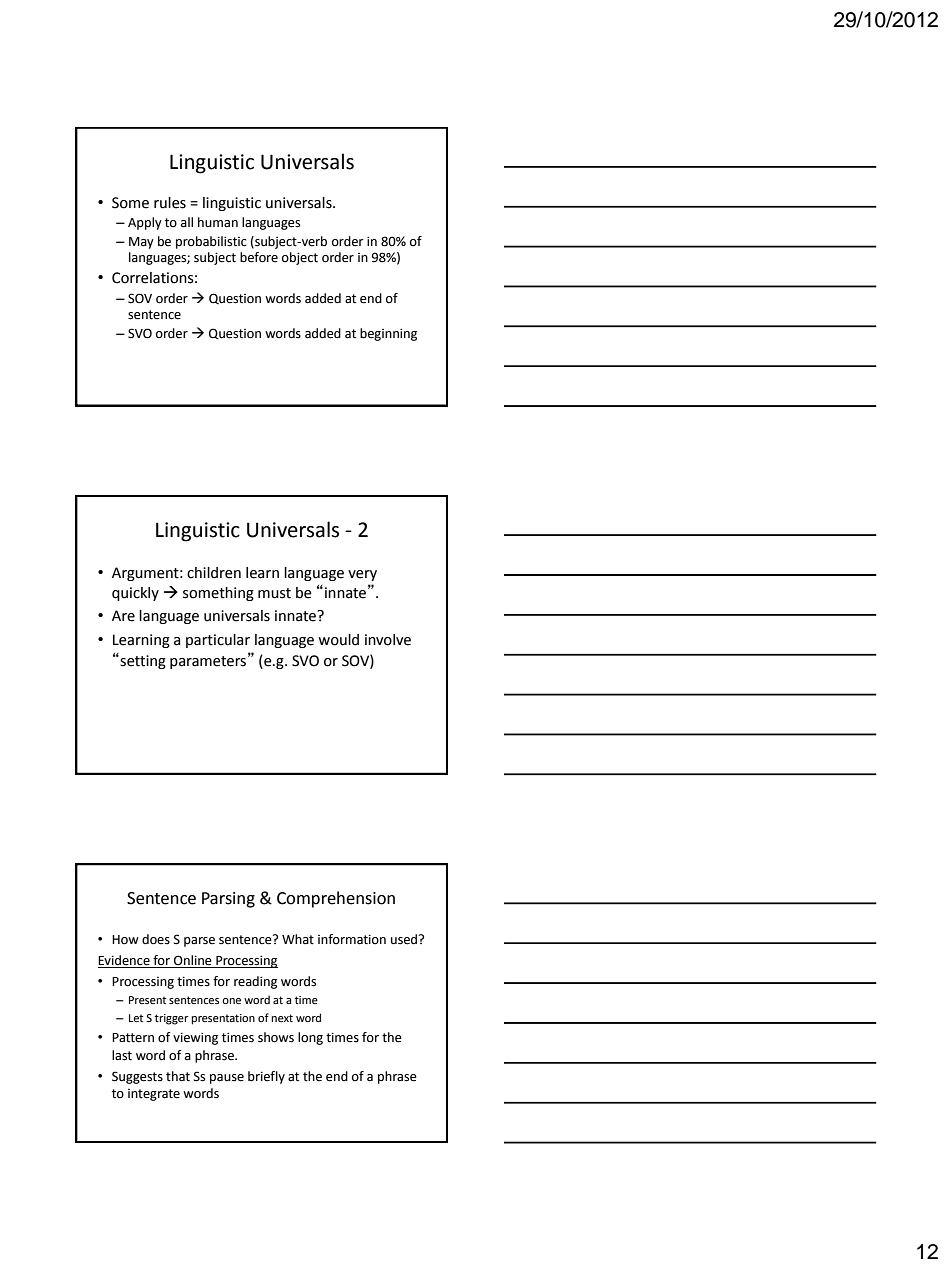  What do you see at coordinates (135, 594) in the screenshot?
I see `quickly` at bounding box center [135, 594].
